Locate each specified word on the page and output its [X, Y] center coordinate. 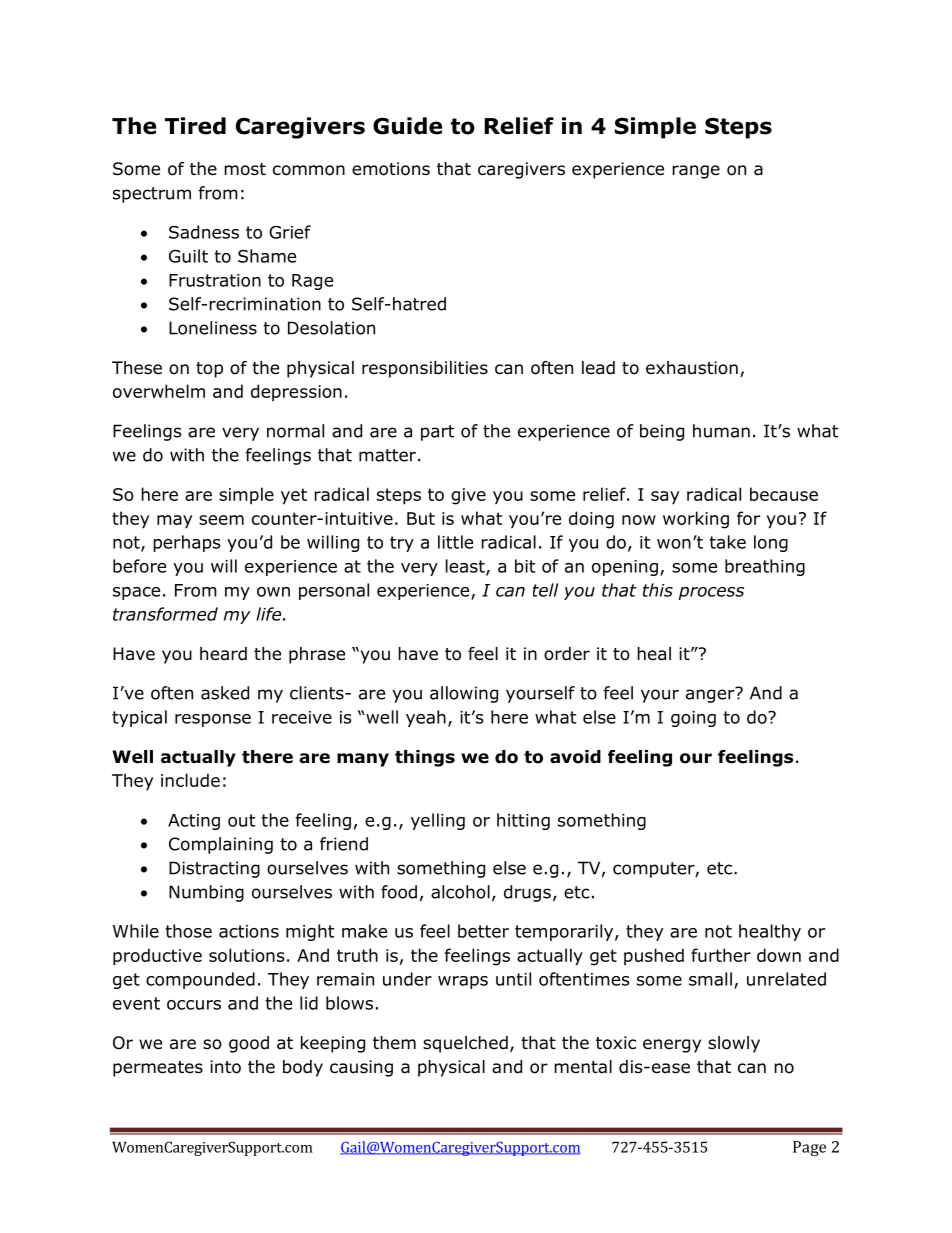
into [225, 1067]
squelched [465, 1044]
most [245, 169]
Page [809, 1148]
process [711, 593]
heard [223, 654]
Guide [407, 126]
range [696, 172]
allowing [464, 694]
